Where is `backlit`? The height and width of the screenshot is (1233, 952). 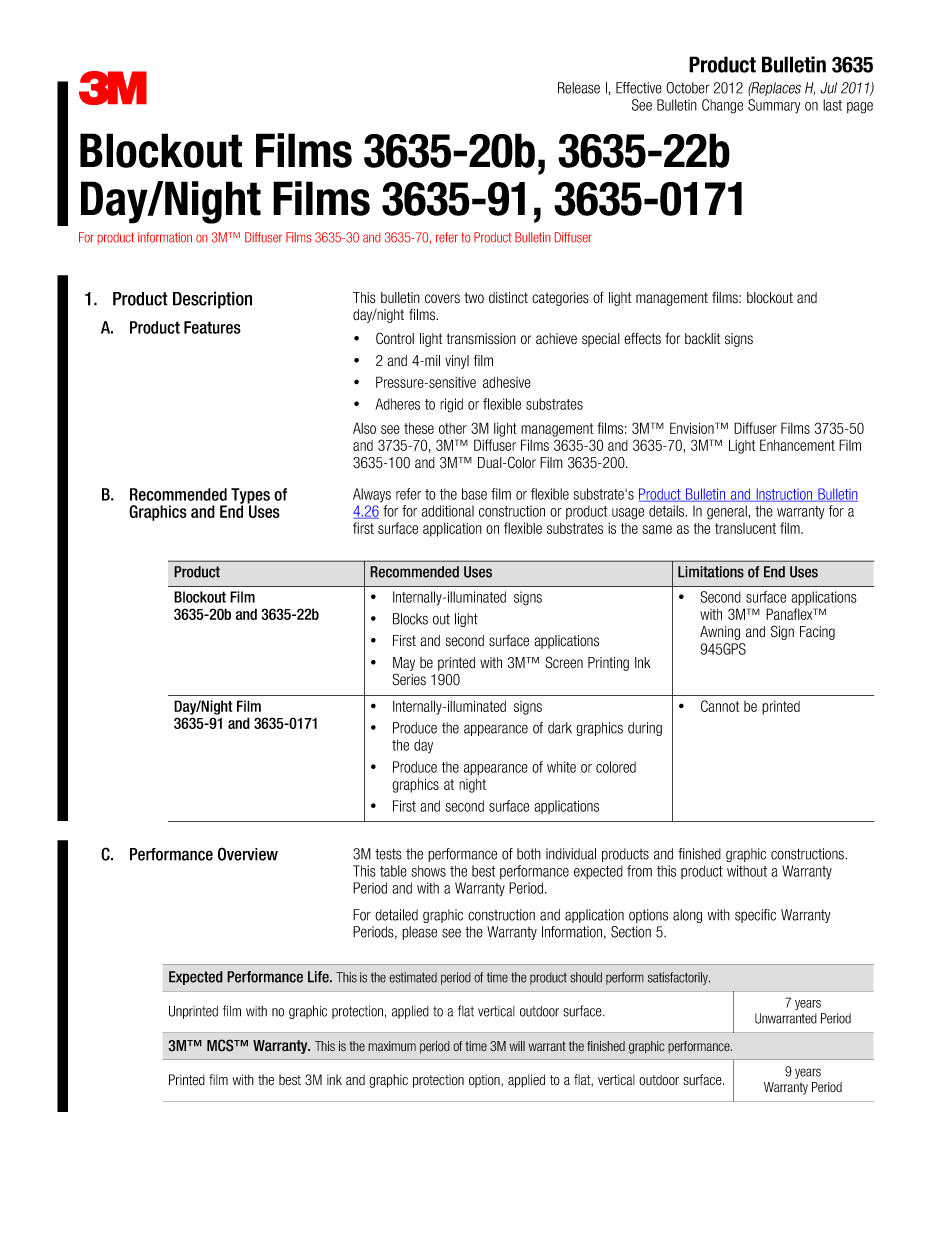 backlit is located at coordinates (702, 338).
